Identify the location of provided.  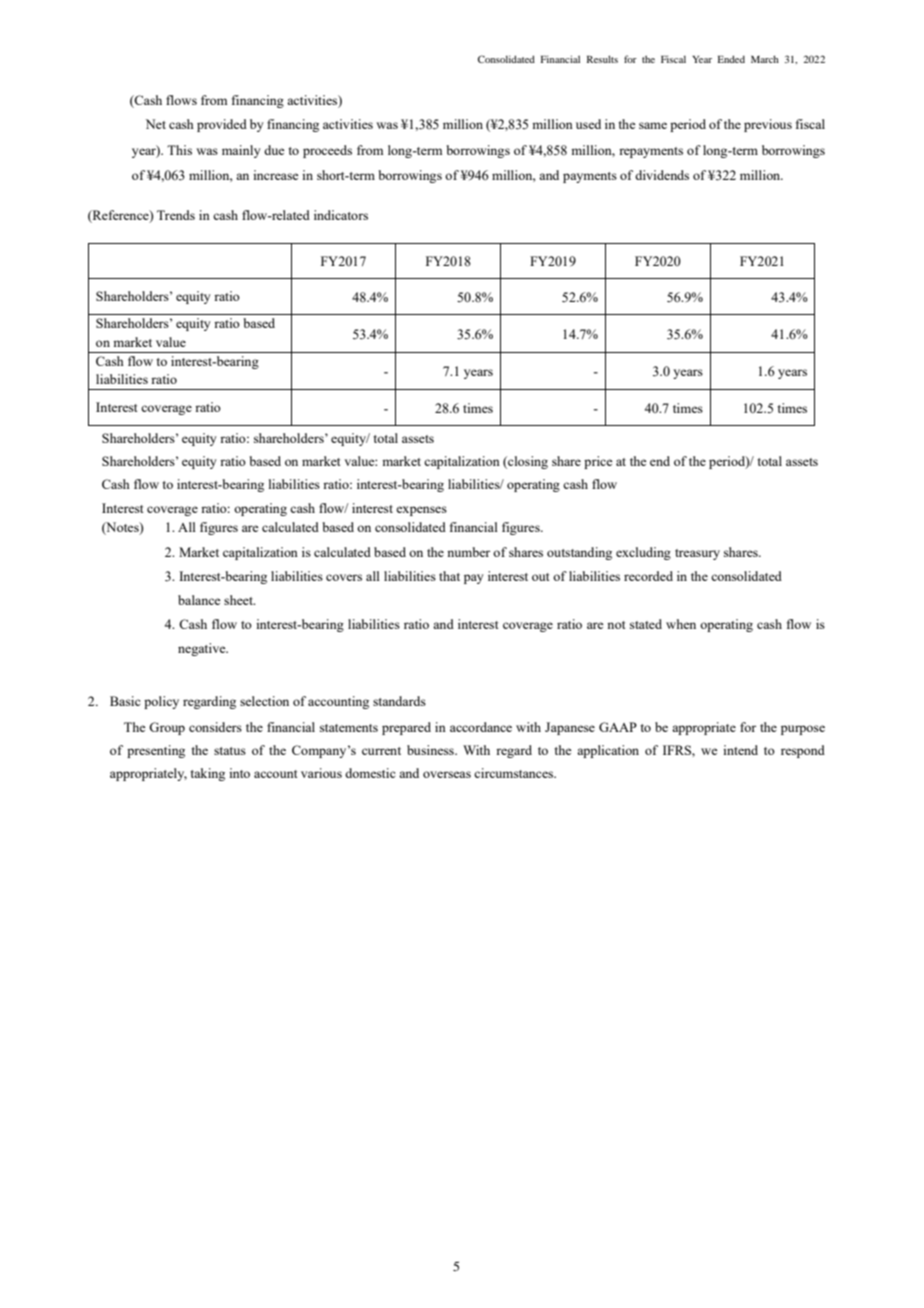
(222, 125).
